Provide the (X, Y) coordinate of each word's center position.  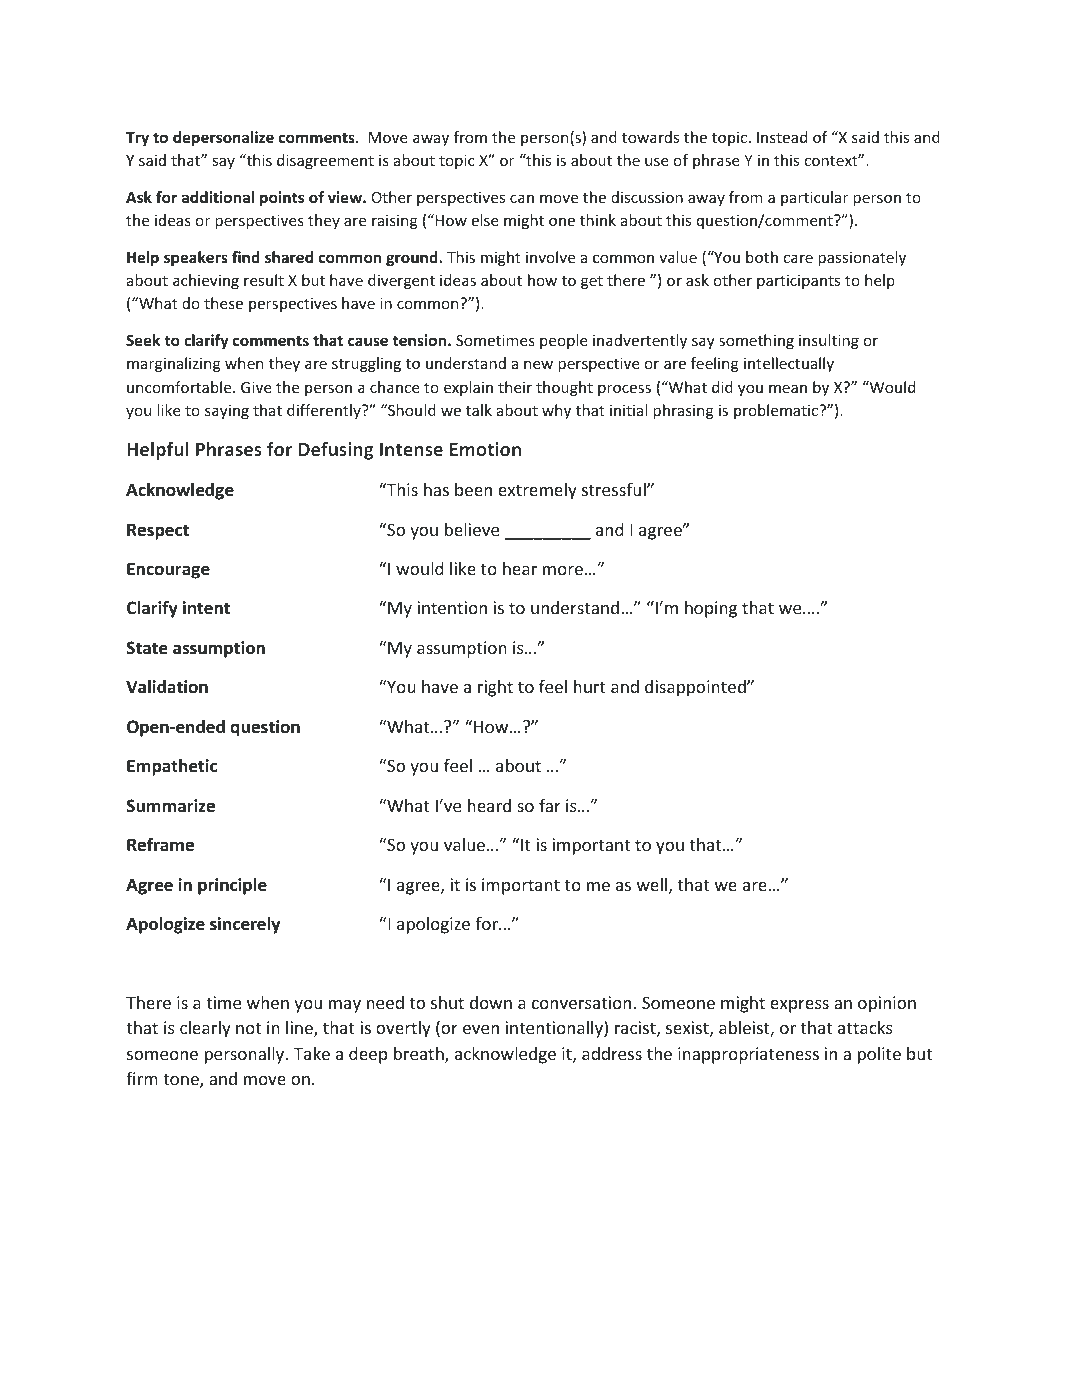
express (799, 1006)
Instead (782, 137)
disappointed (696, 688)
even (481, 1029)
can (522, 198)
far (550, 805)
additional (218, 197)
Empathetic (172, 767)
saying (227, 411)
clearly (205, 1029)
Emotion (485, 449)
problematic (777, 411)
